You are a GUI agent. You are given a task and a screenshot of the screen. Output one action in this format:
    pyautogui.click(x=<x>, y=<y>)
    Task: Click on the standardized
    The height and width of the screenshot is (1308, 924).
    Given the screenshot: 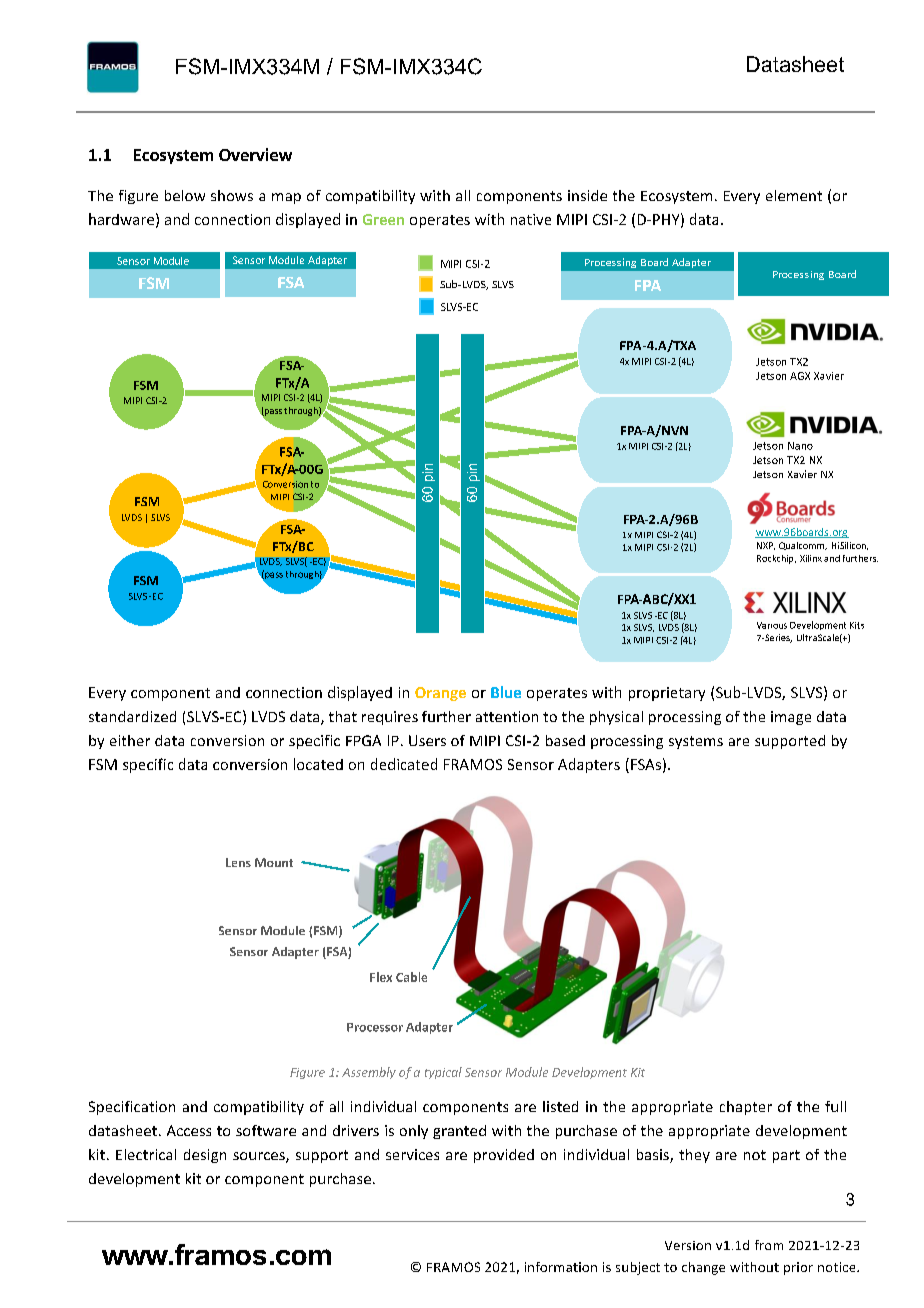 What is the action you would take?
    pyautogui.click(x=132, y=716)
